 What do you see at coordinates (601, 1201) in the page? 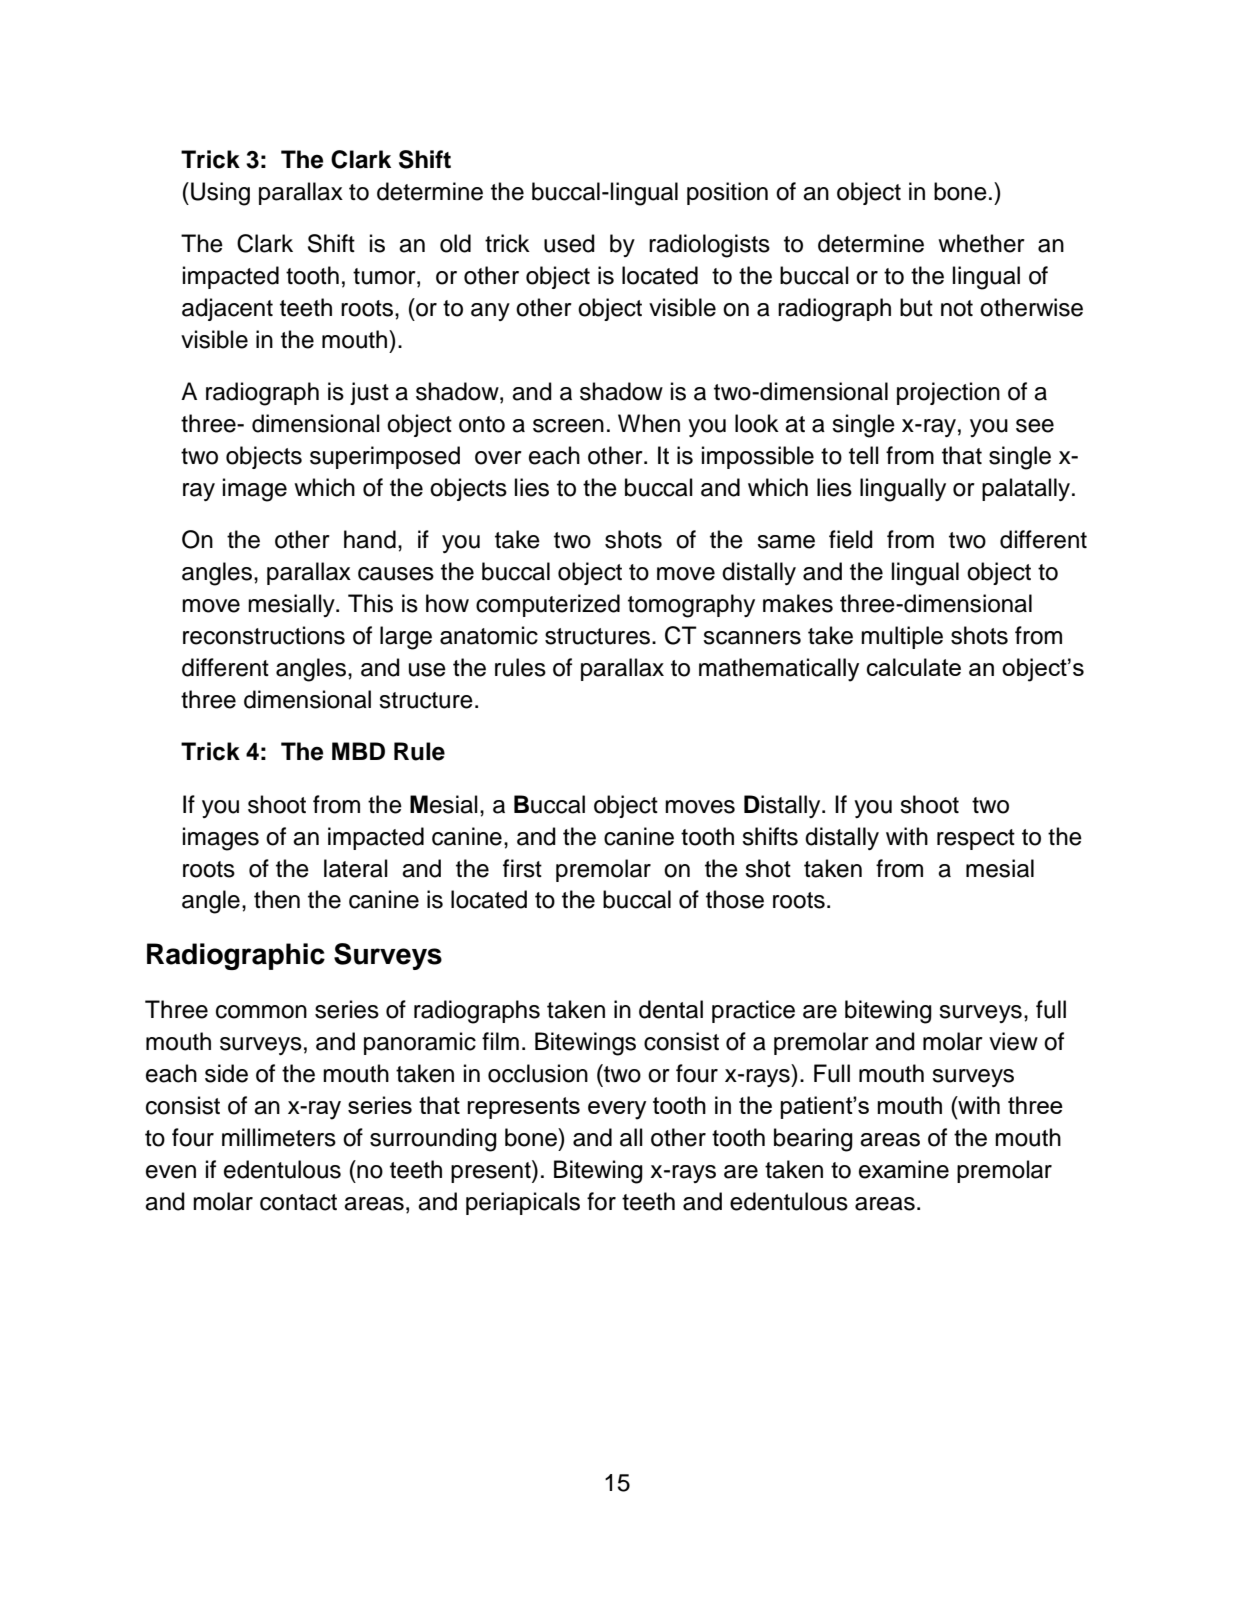
I see `for` at bounding box center [601, 1201].
